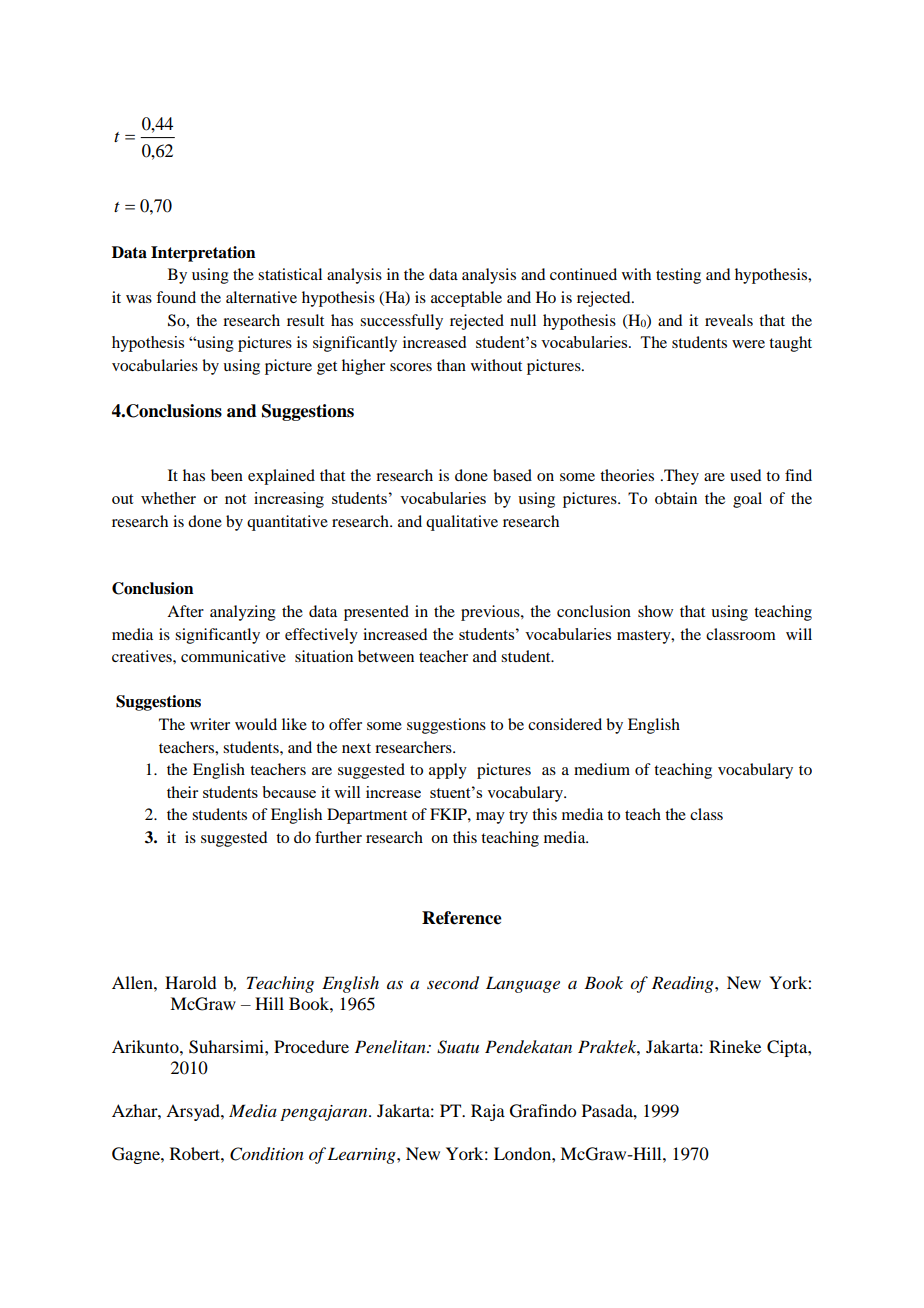 Image resolution: width=924 pixels, height=1308 pixels. Describe the element at coordinates (448, 771) in the screenshot. I see `apply` at that location.
